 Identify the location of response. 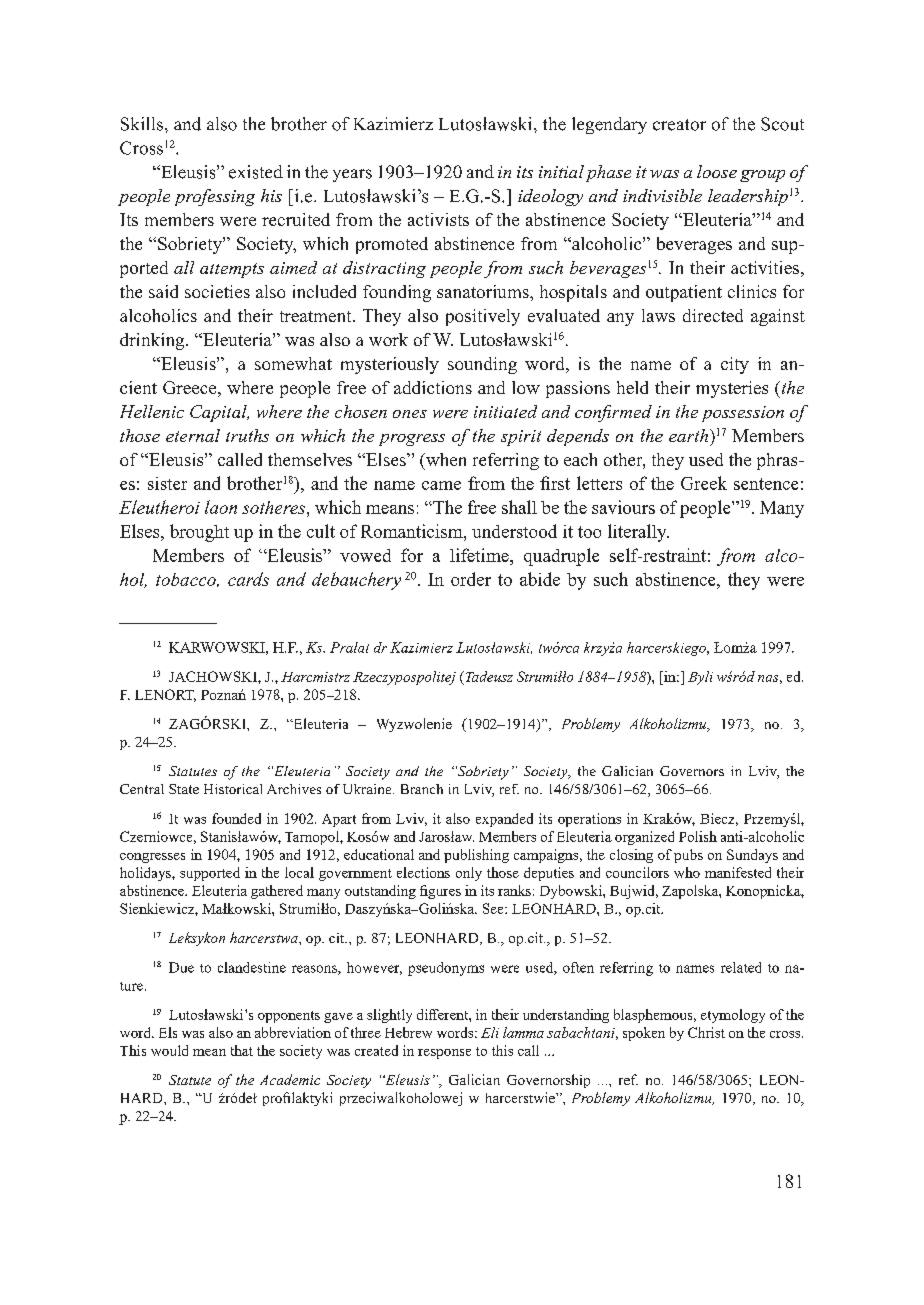
(444, 1054).
